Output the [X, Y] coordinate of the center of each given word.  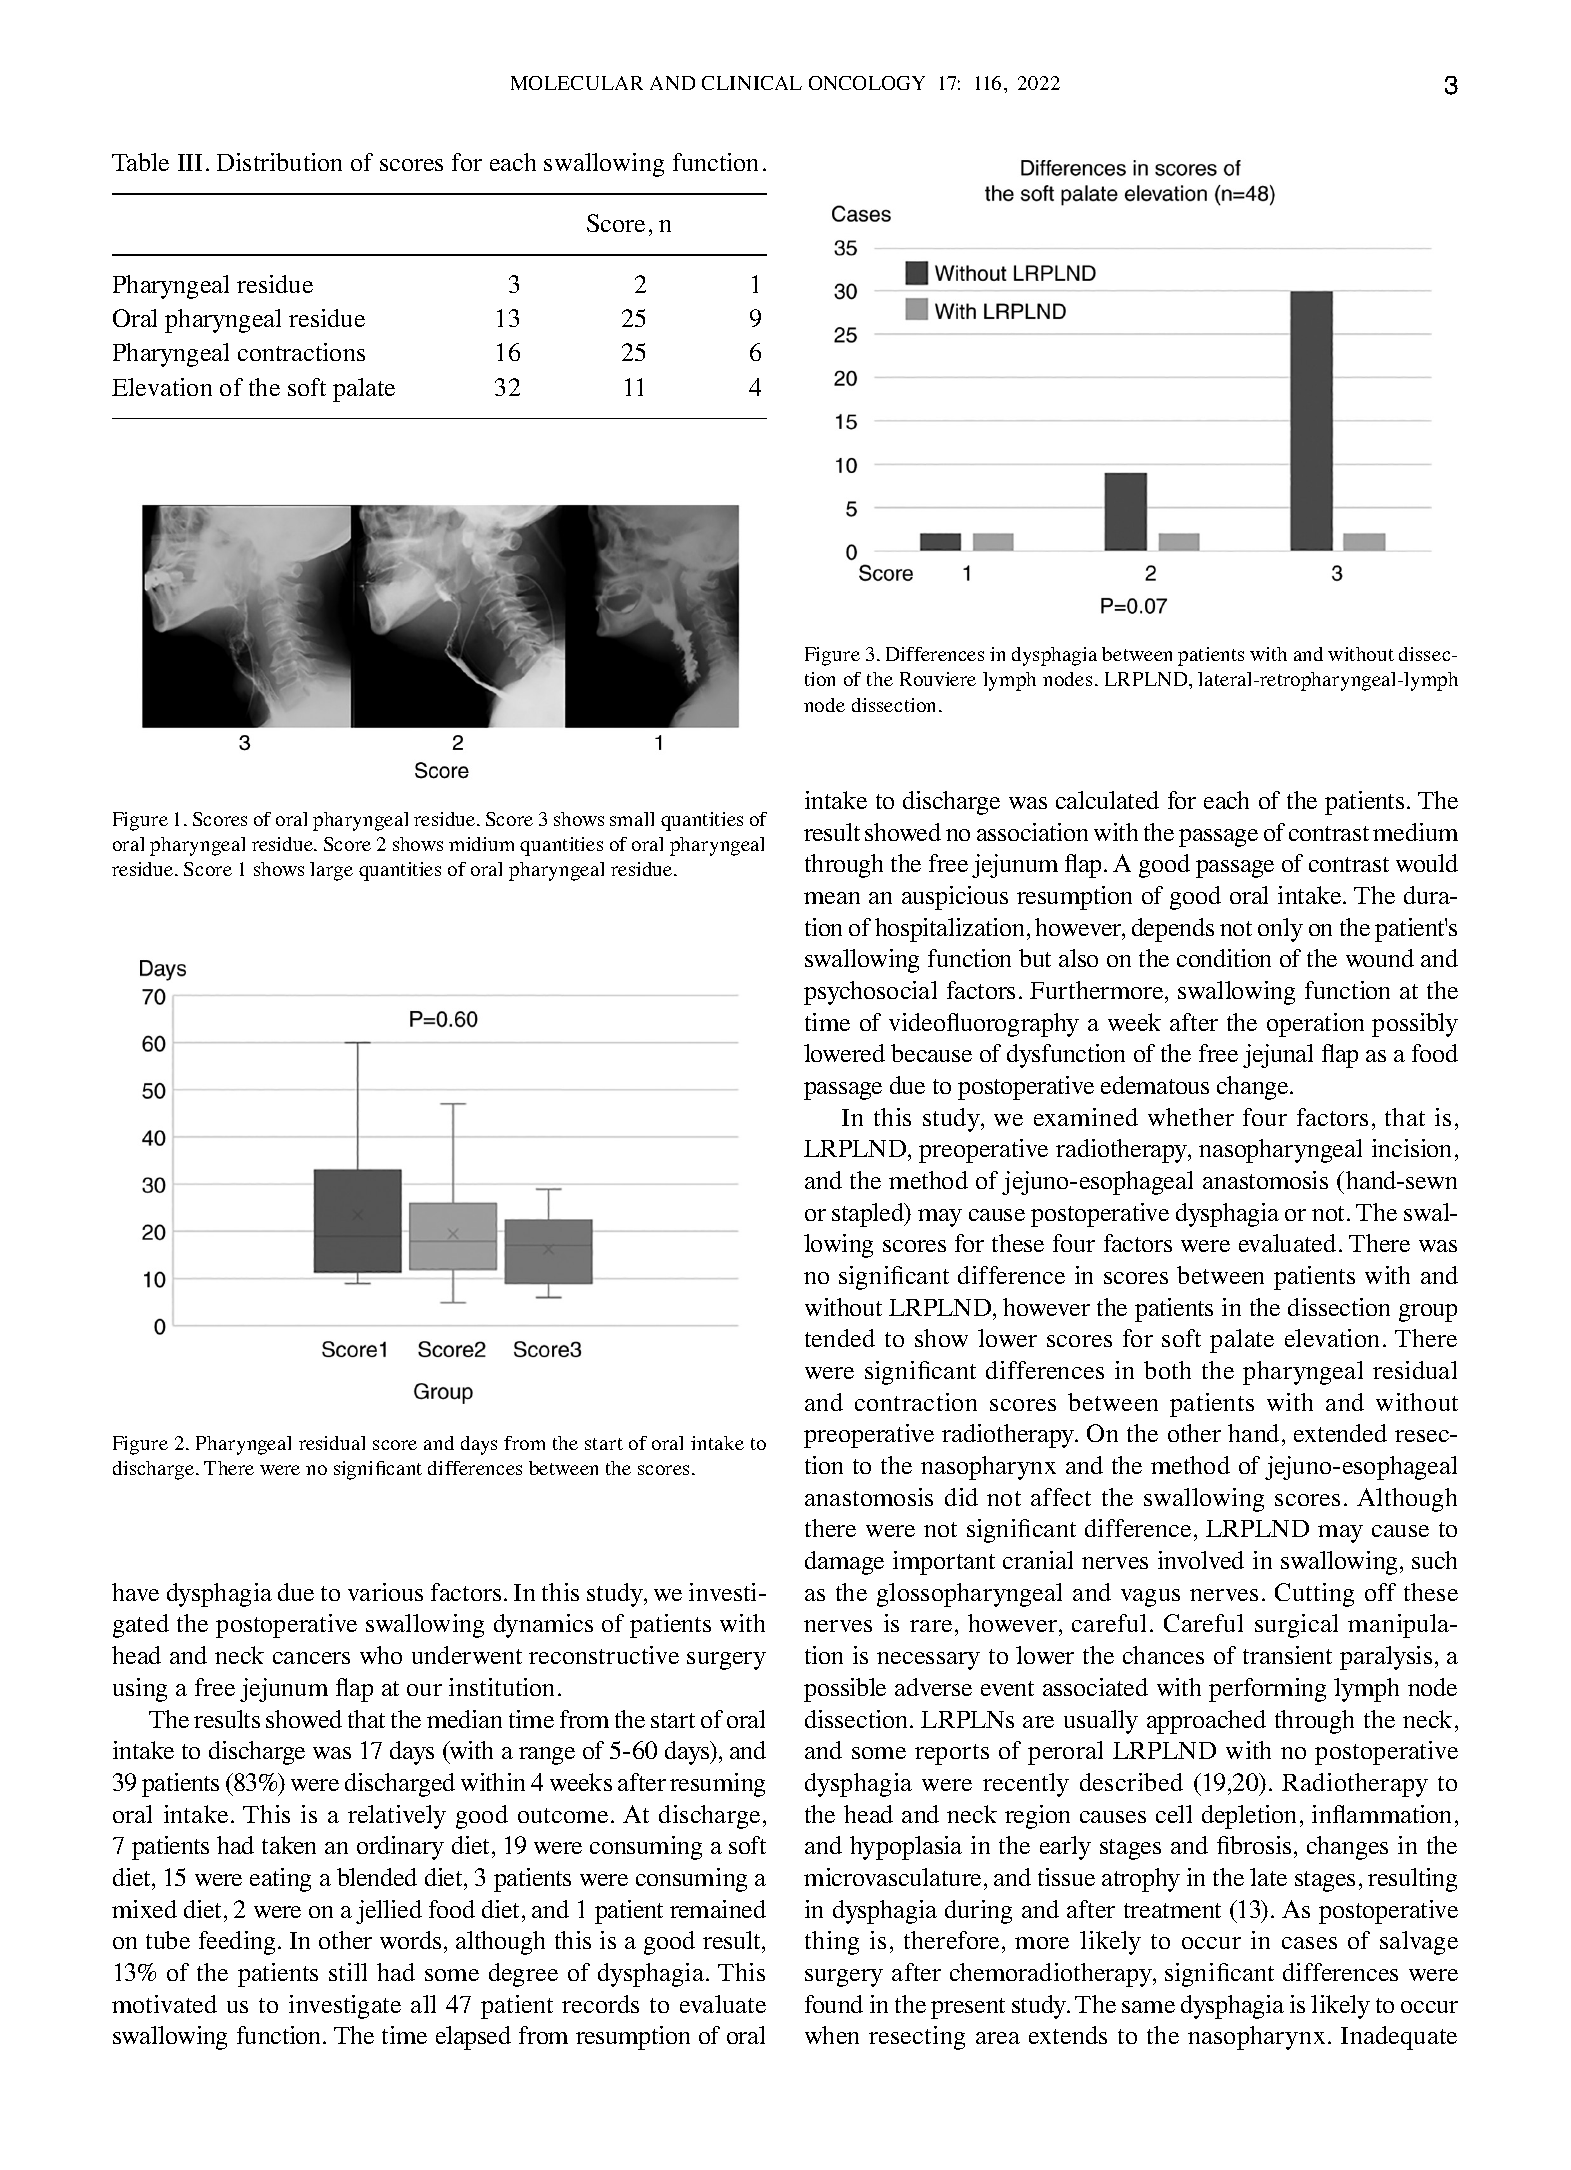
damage [844, 1563]
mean [832, 898]
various [385, 1592]
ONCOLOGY [867, 83]
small [632, 819]
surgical [1296, 1626]
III [190, 162]
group [1428, 1313]
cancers [311, 1658]
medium [1415, 832]
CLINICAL [752, 83]
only [1280, 930]
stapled [869, 1215]
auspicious [955, 898]
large [331, 871]
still [348, 1972]
